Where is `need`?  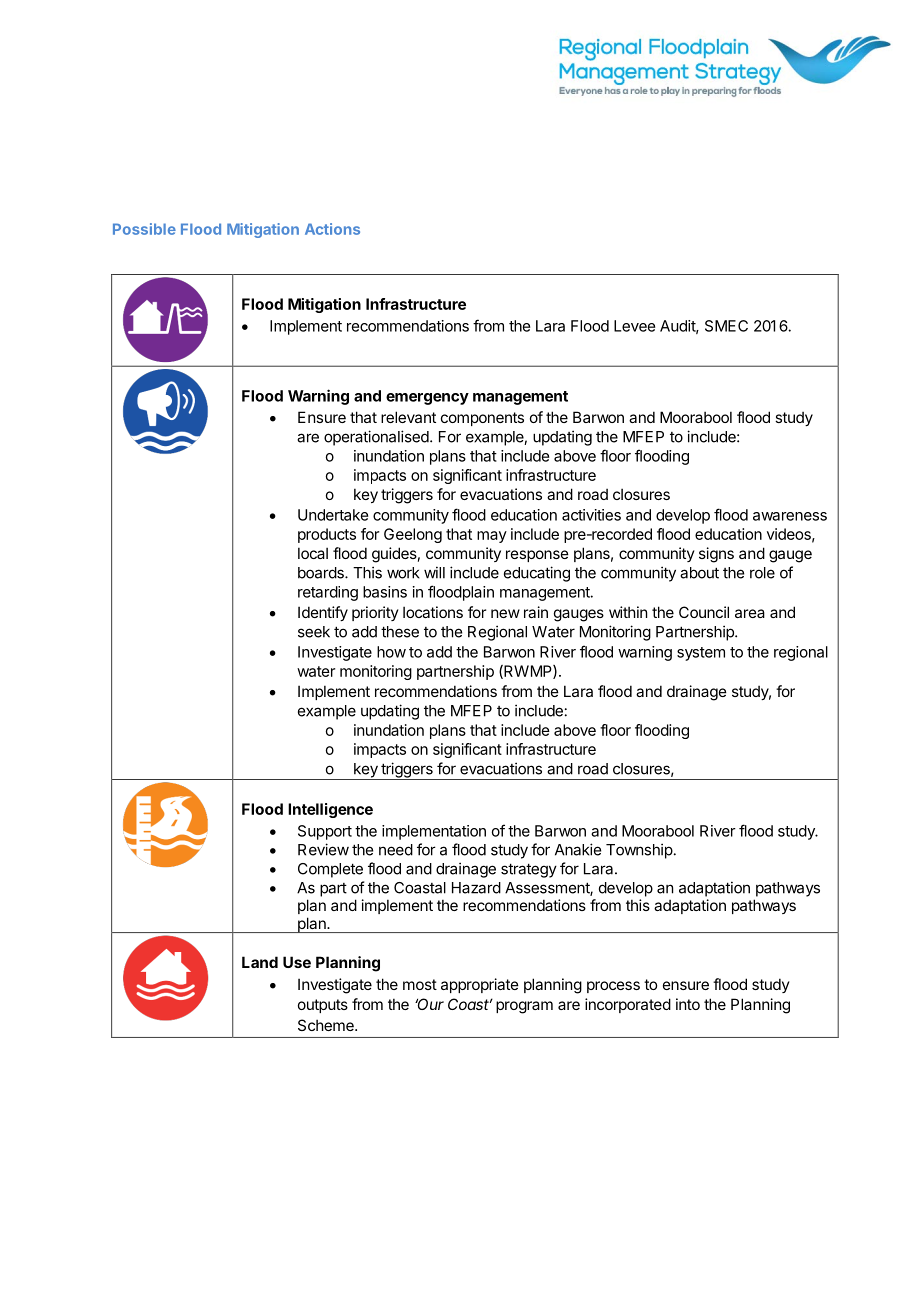
need is located at coordinates (396, 850).
